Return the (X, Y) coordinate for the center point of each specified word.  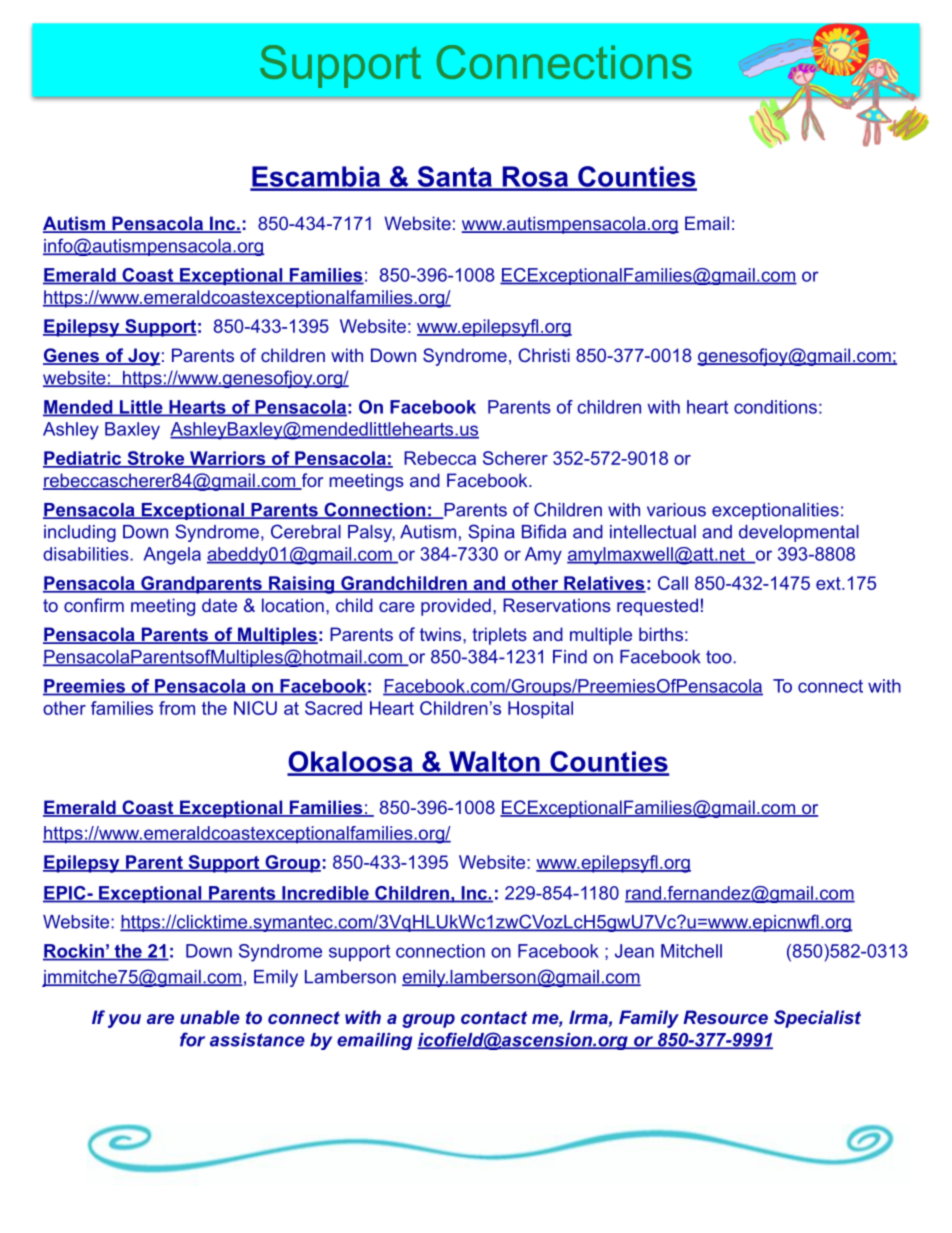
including (80, 533)
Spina (491, 533)
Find (570, 657)
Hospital (540, 710)
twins (442, 634)
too (720, 657)
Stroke (156, 459)
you (124, 1021)
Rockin (74, 952)
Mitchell (691, 951)
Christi (544, 355)
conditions (775, 407)
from (177, 708)
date (219, 605)
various (676, 510)
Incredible (325, 894)
